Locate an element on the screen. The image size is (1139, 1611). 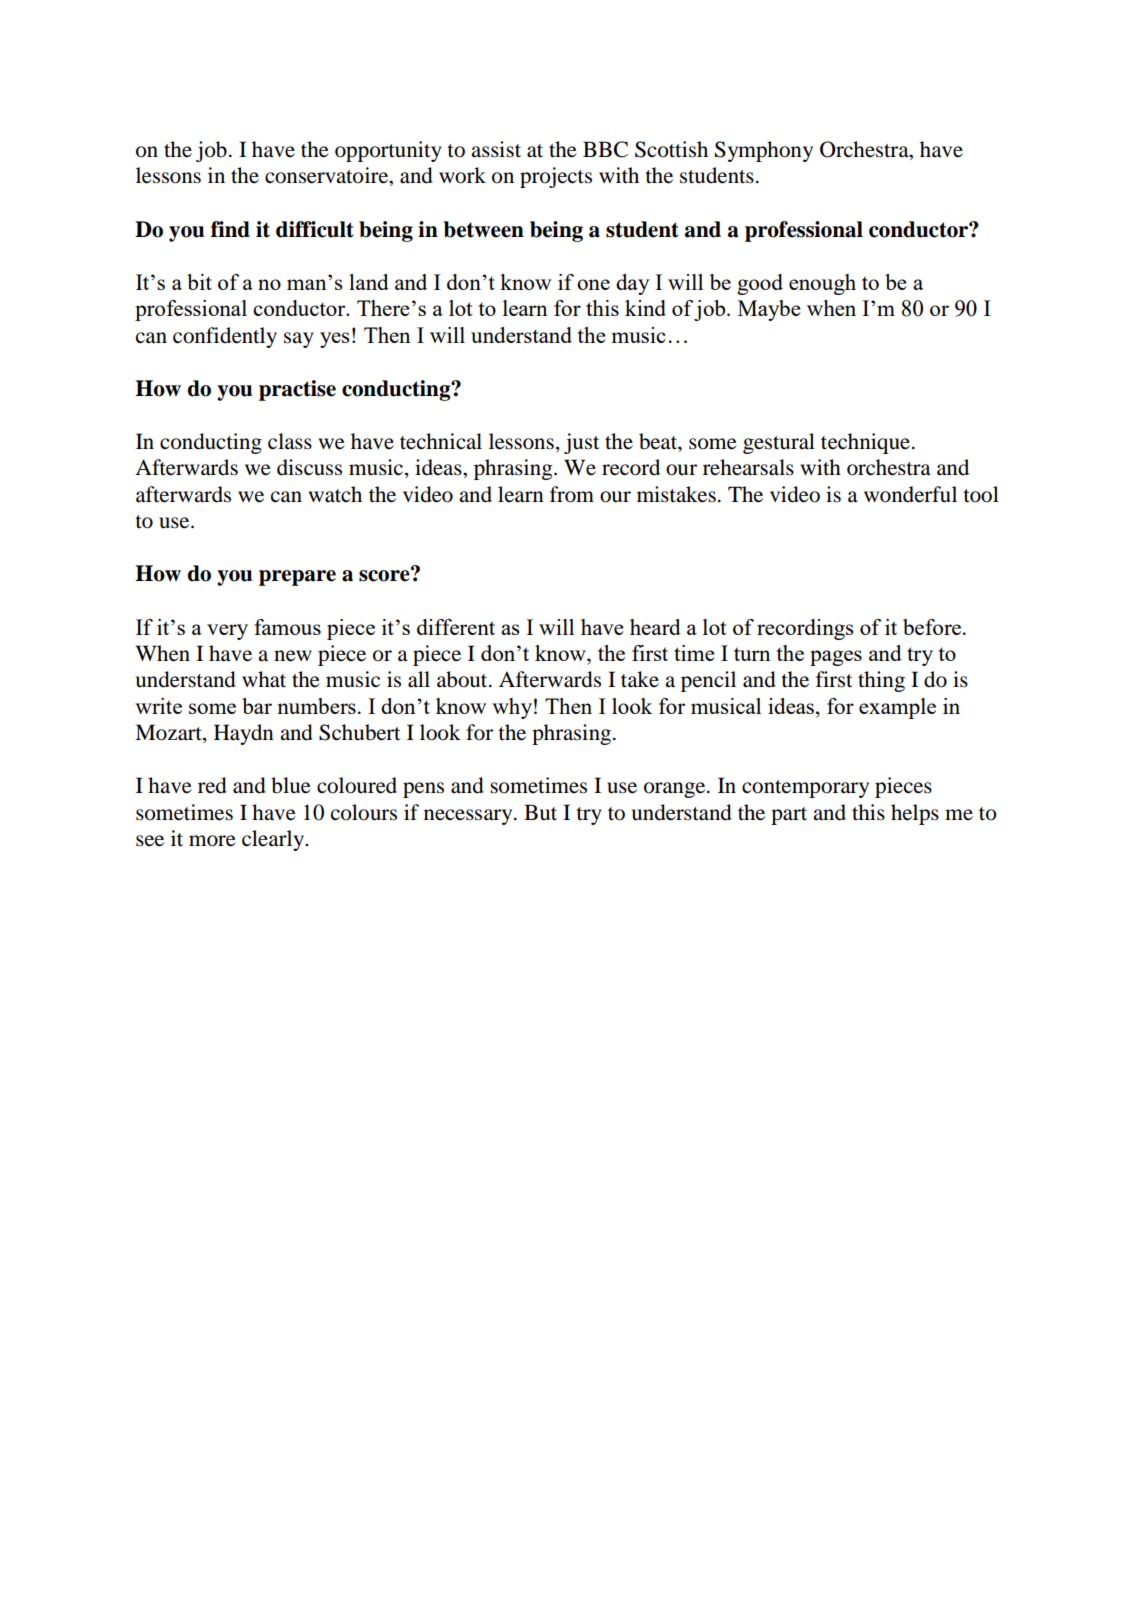
wonderful is located at coordinates (910, 494).
